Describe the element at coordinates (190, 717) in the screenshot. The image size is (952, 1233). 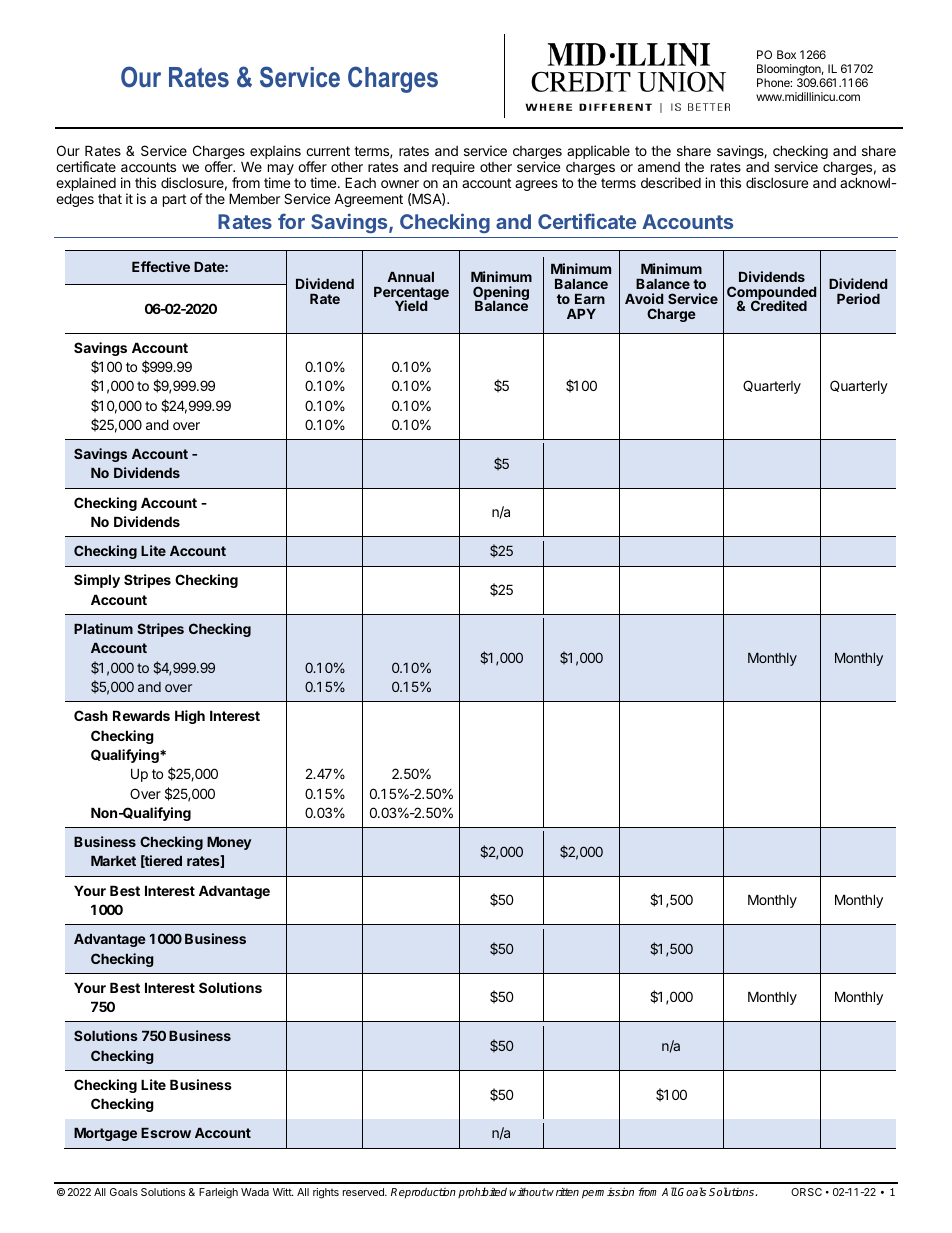
I see `High` at that location.
